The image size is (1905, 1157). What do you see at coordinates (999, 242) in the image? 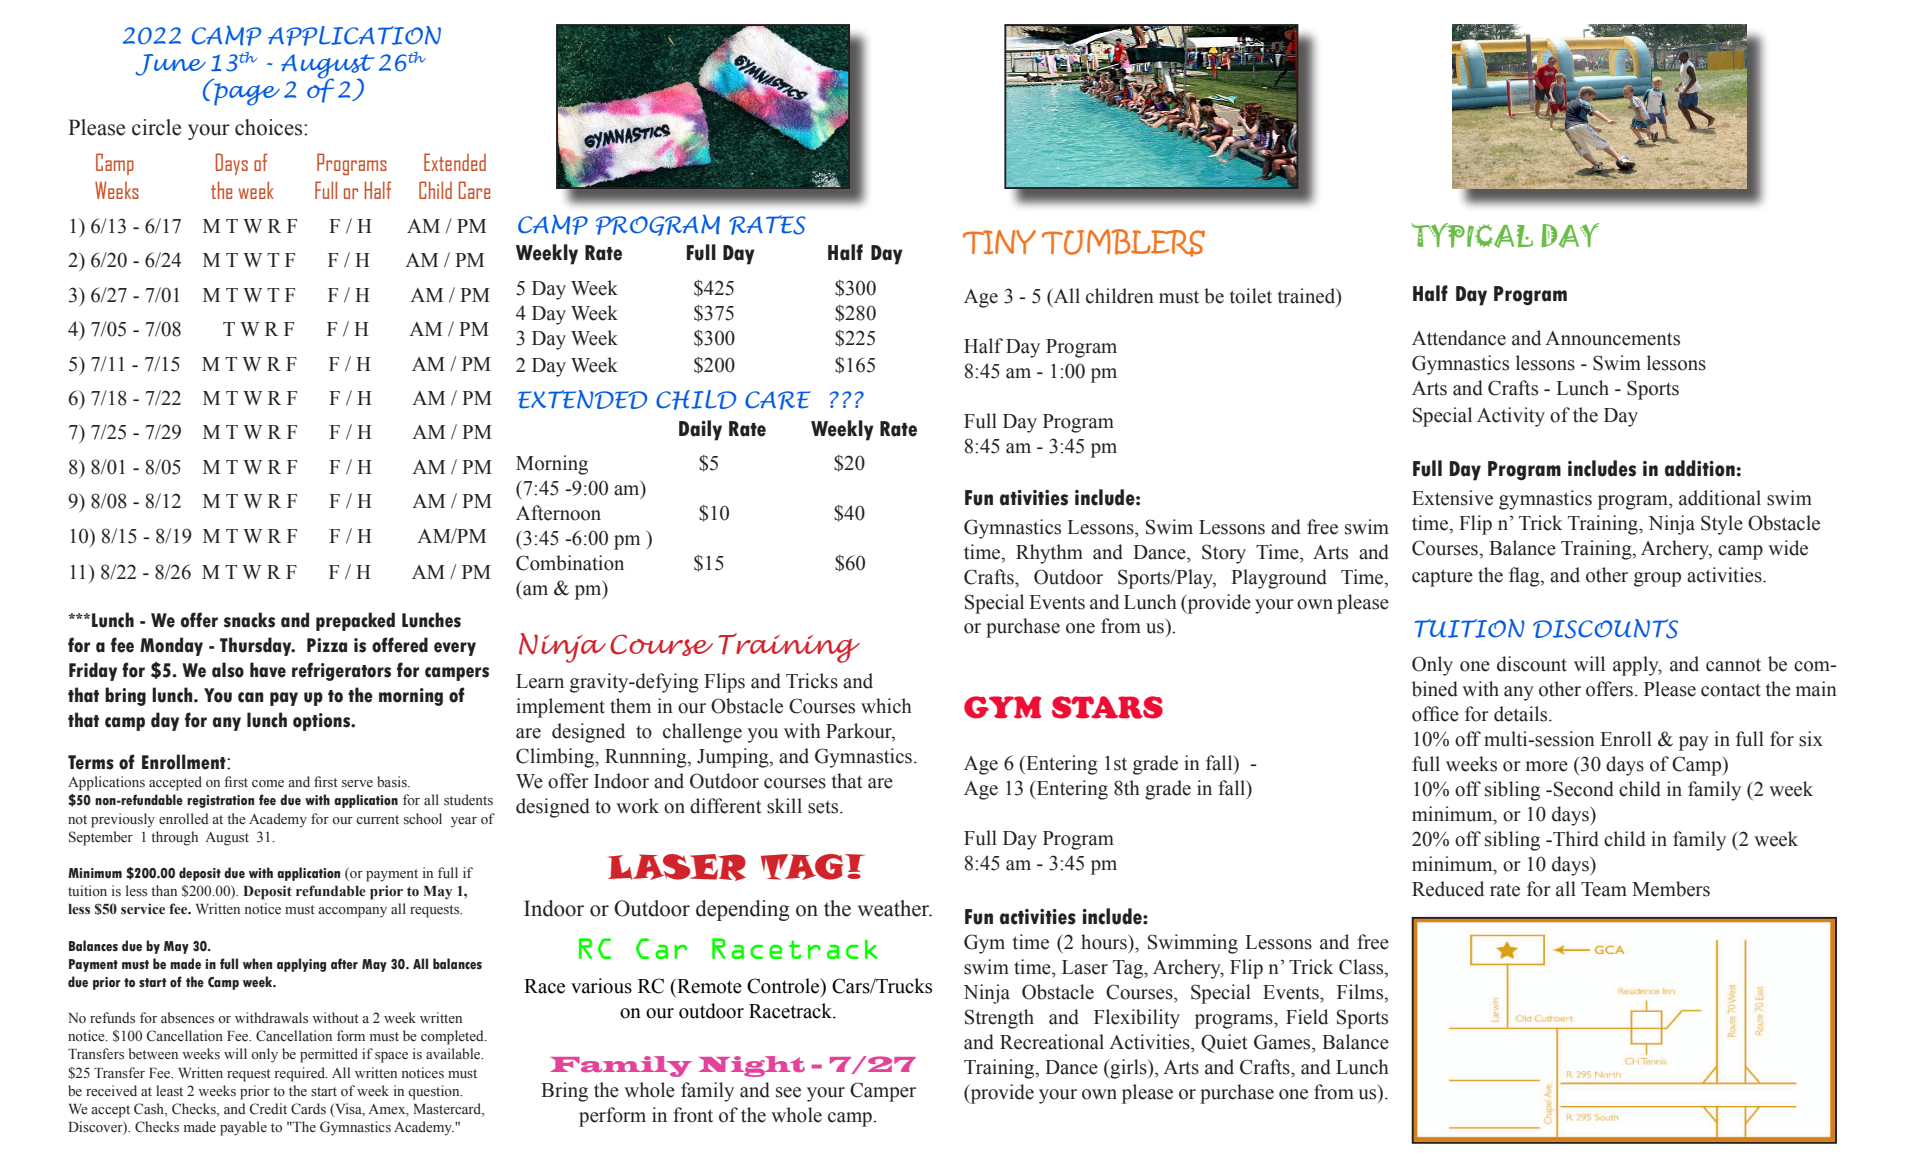
I see `TINY` at bounding box center [999, 242].
